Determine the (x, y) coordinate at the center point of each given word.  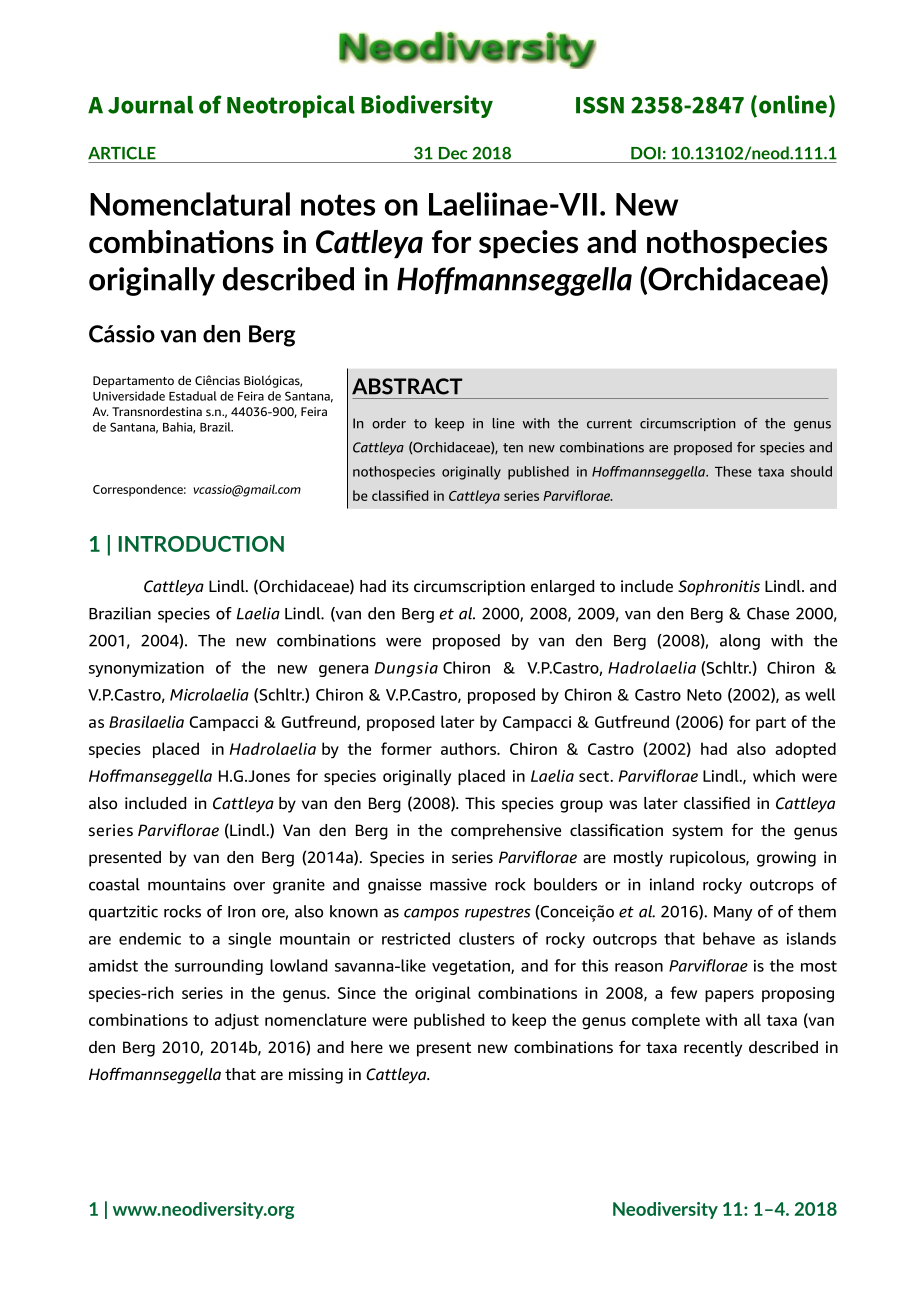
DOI (646, 153)
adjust (237, 1021)
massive (458, 884)
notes (338, 205)
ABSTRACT (407, 386)
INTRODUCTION (201, 544)
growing (786, 859)
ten (513, 448)
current (609, 424)
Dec (453, 153)
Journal (150, 105)
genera (343, 671)
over (249, 886)
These (733, 471)
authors (469, 748)
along (740, 642)
